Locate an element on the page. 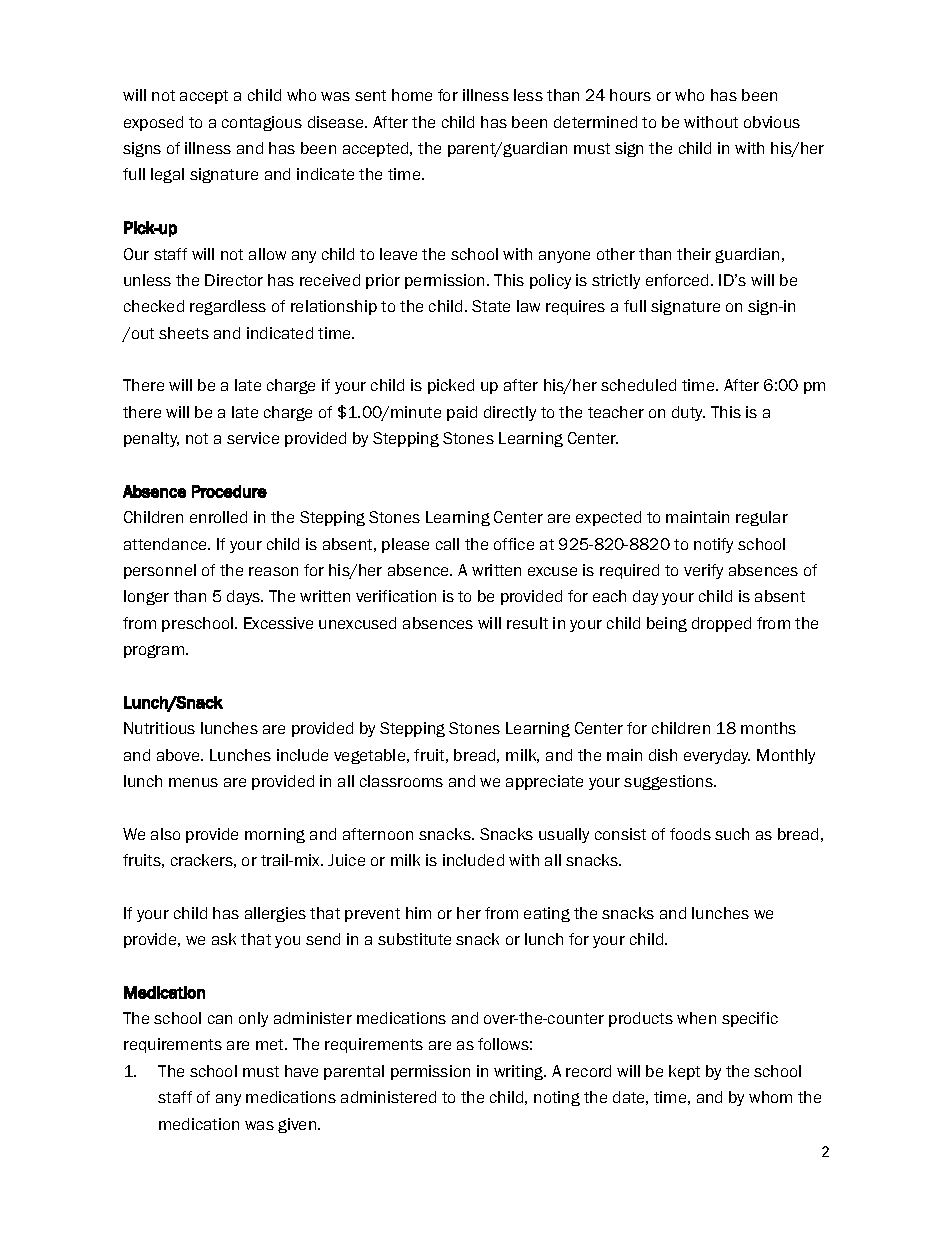 This page has width=952, height=1233. contagious is located at coordinates (262, 123).
